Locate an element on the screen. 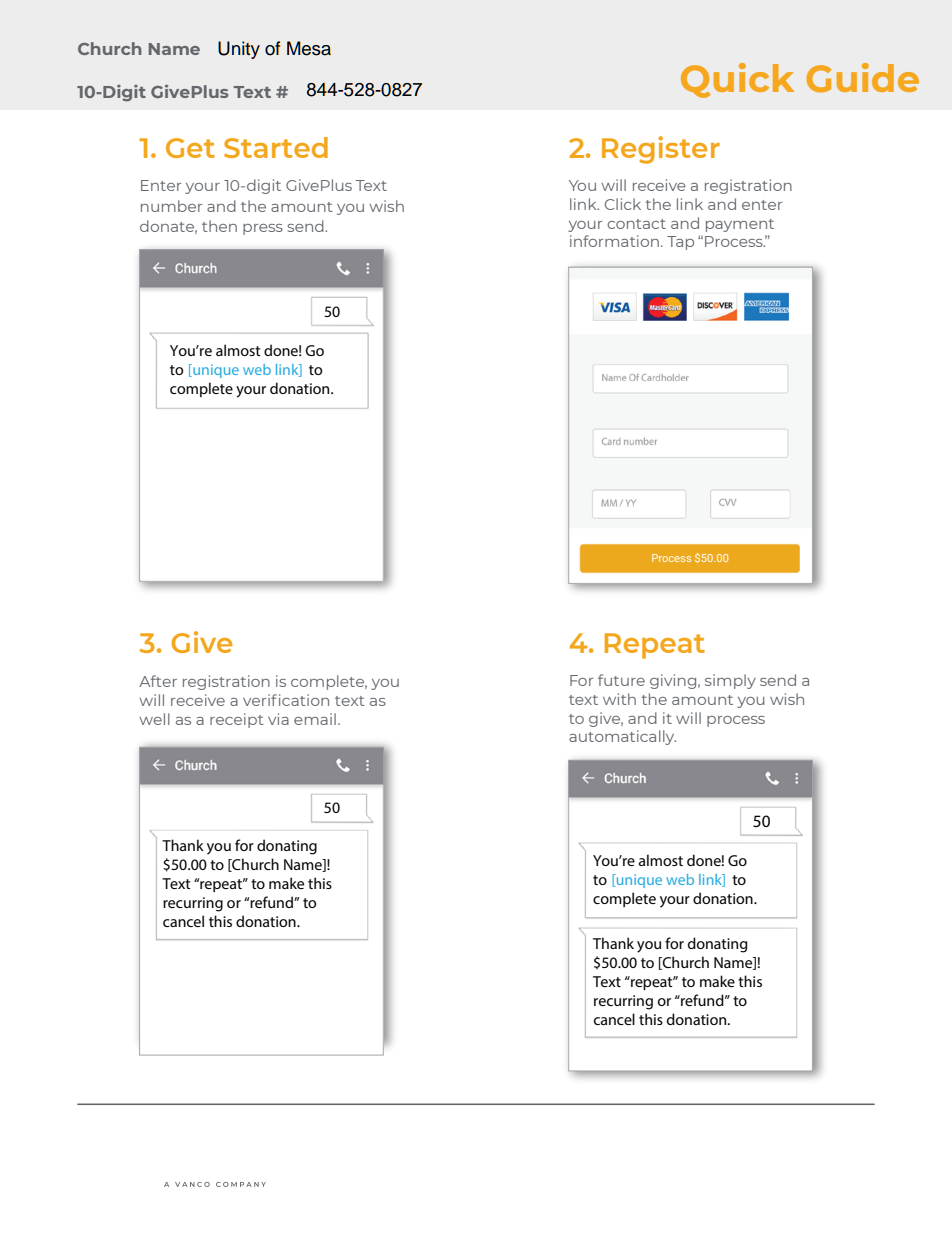  Started is located at coordinates (276, 147).
